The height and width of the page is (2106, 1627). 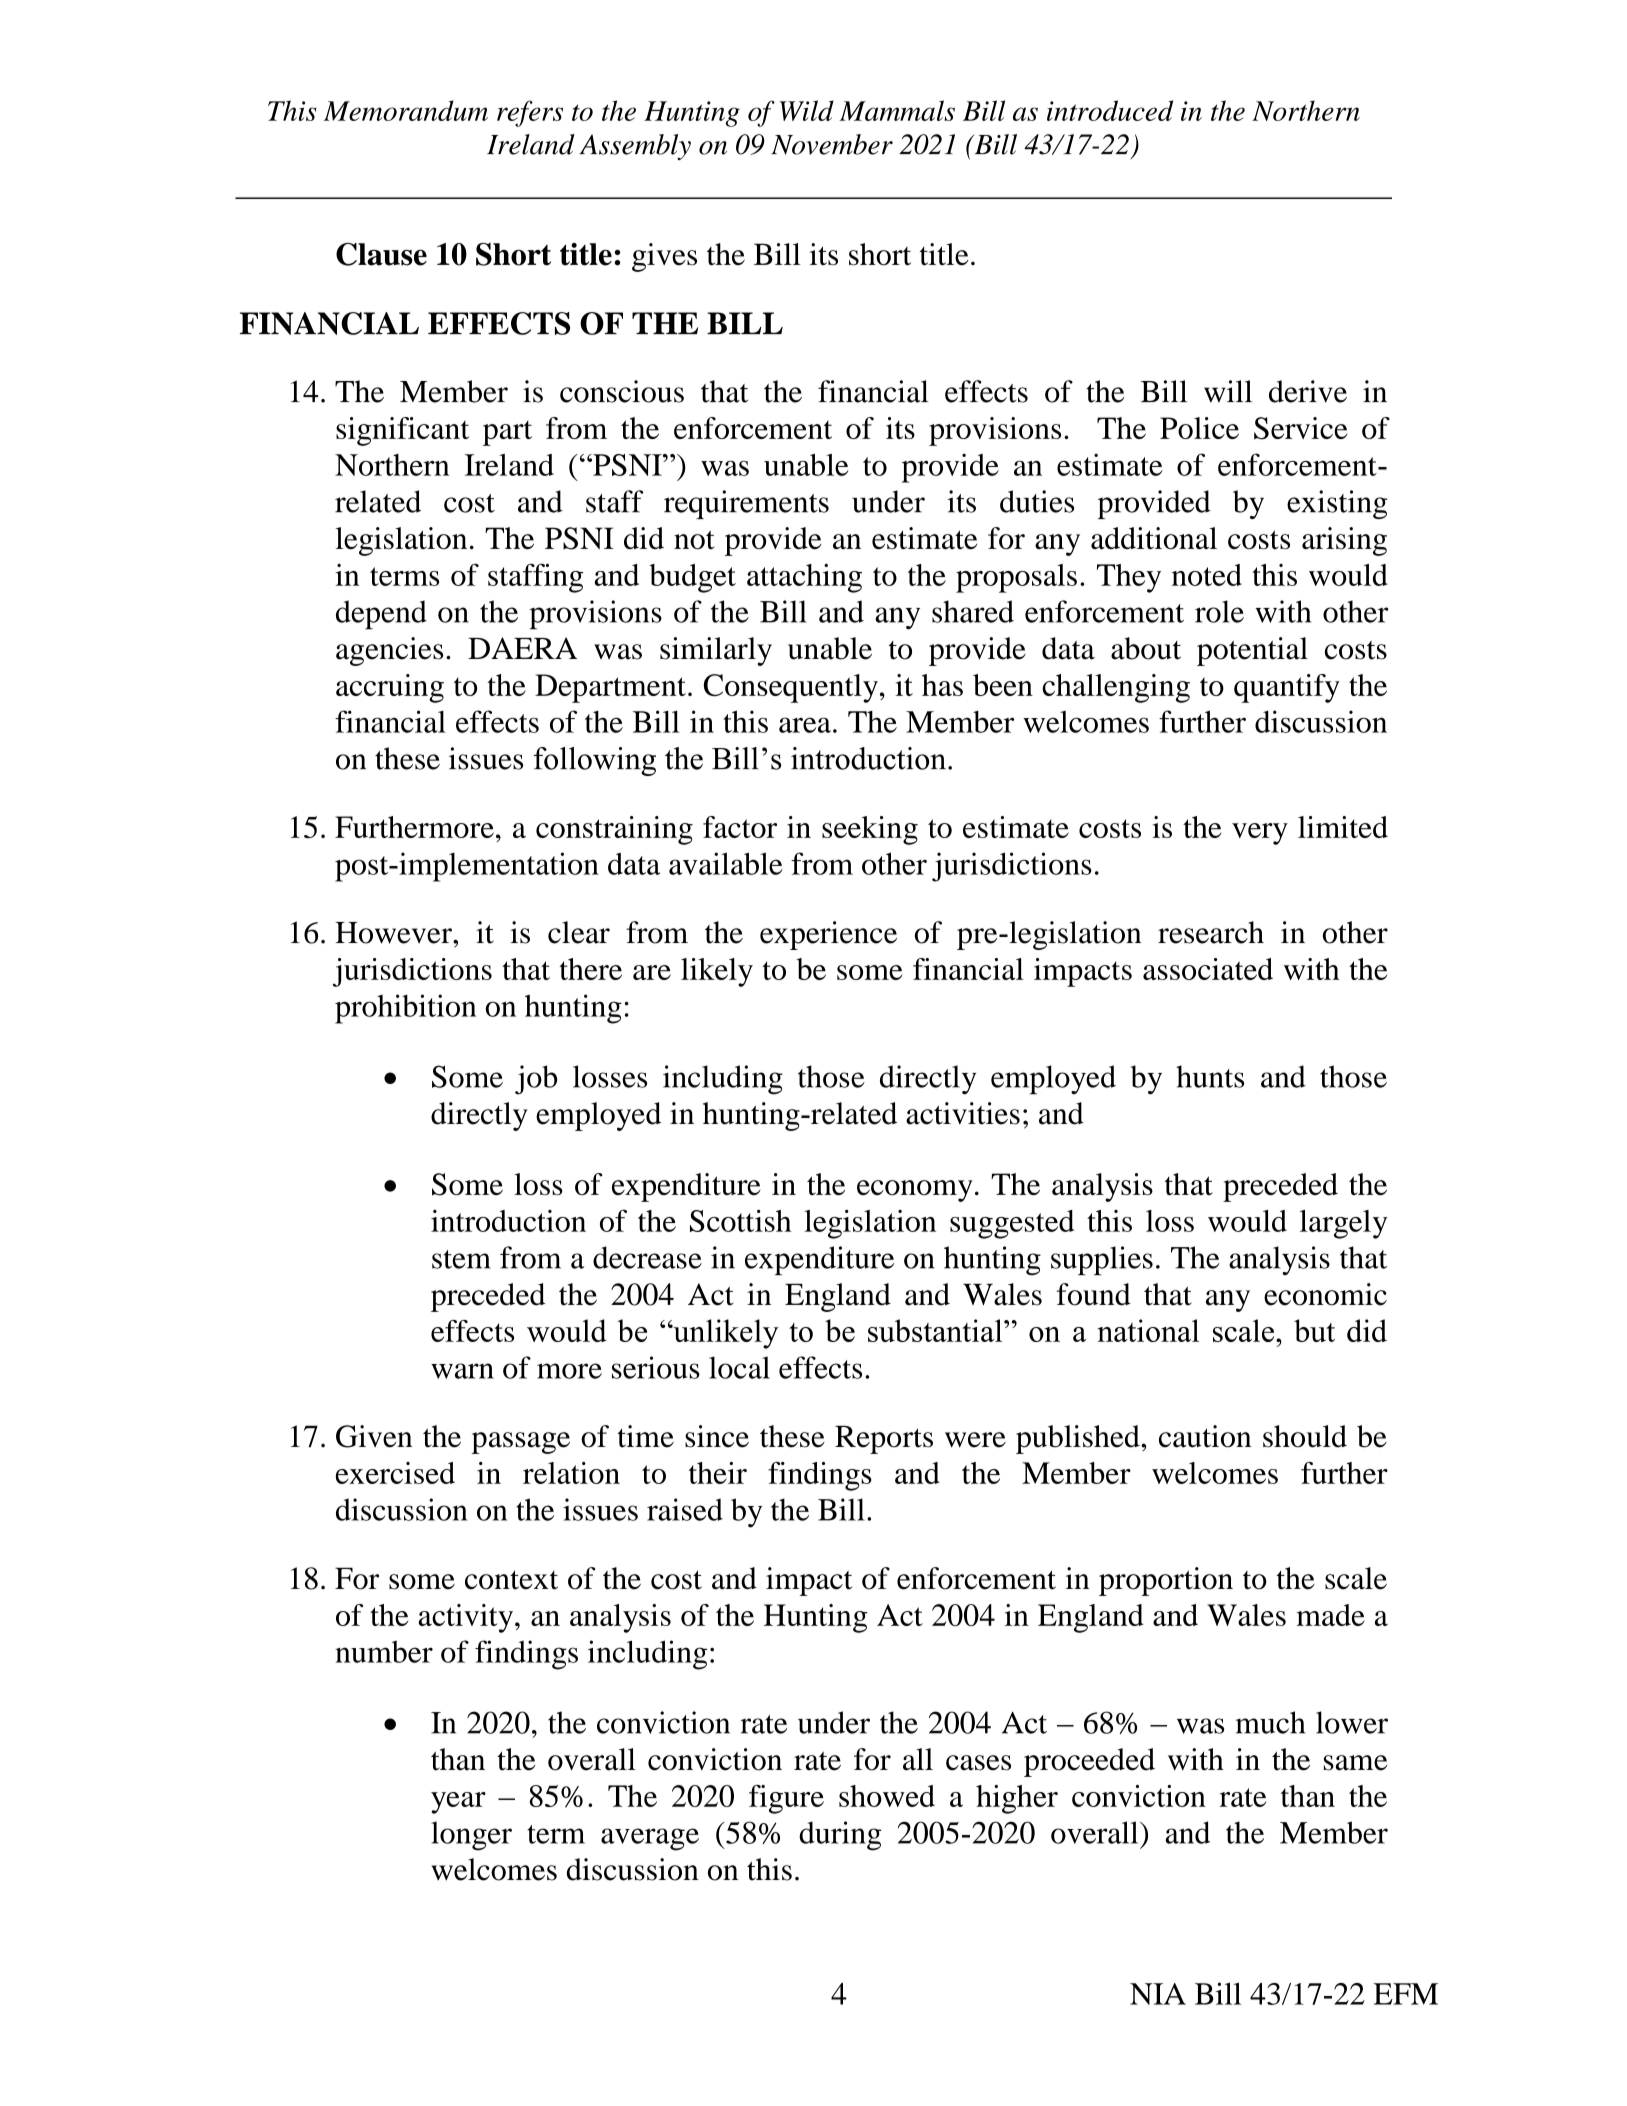 What do you see at coordinates (1252, 651) in the page?
I see `potential` at bounding box center [1252, 651].
